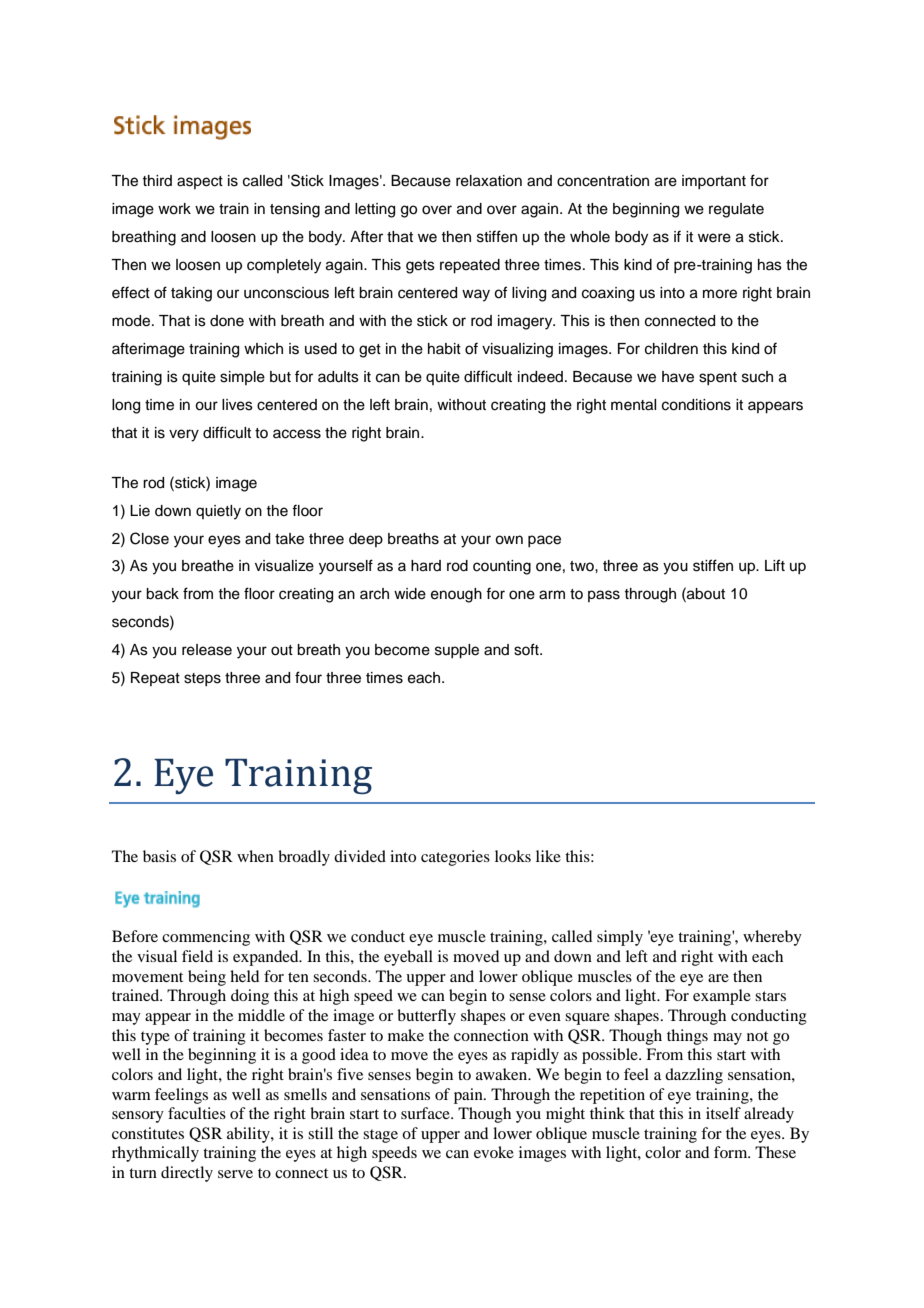 The width and height of the screenshot is (924, 1308). What do you see at coordinates (732, 1152) in the screenshot?
I see `form` at bounding box center [732, 1152].
